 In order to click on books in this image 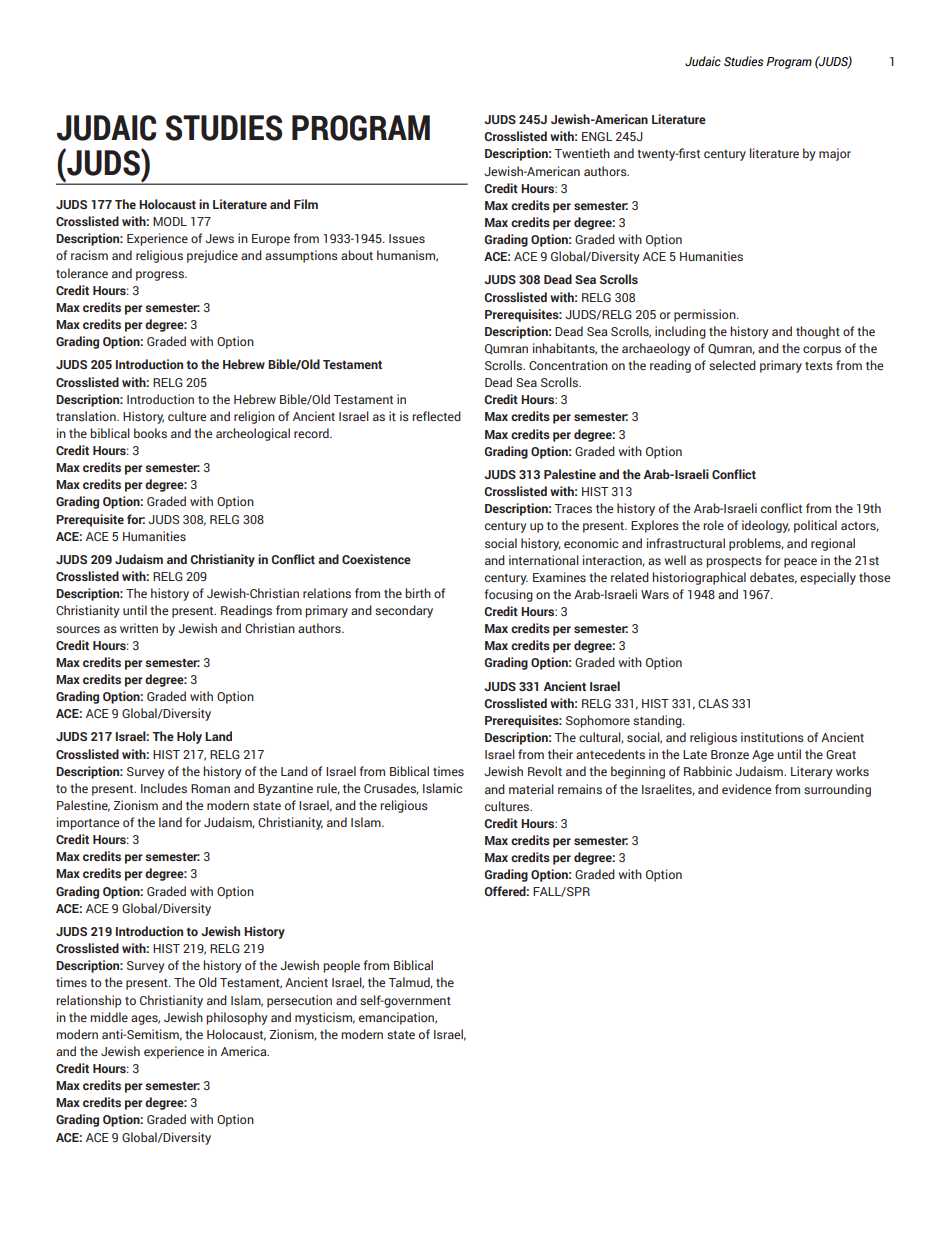, I will do `click(150, 433)`.
